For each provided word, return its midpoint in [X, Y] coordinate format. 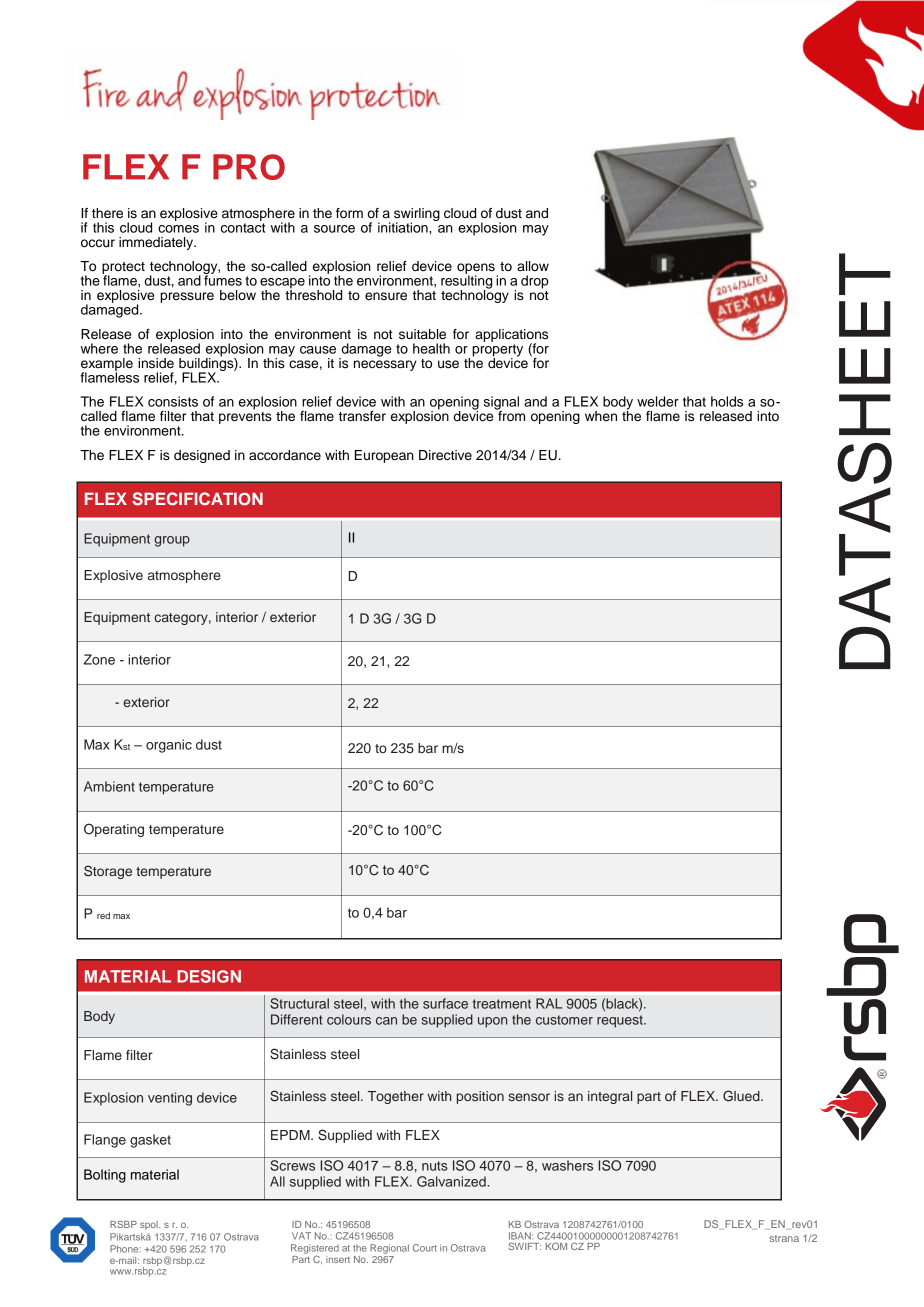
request [621, 1021]
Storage [108, 872]
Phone [125, 1249]
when [601, 416]
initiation [404, 227]
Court [425, 1248]
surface [445, 1003]
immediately [157, 243]
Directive [445, 455]
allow [533, 266]
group [172, 541]
